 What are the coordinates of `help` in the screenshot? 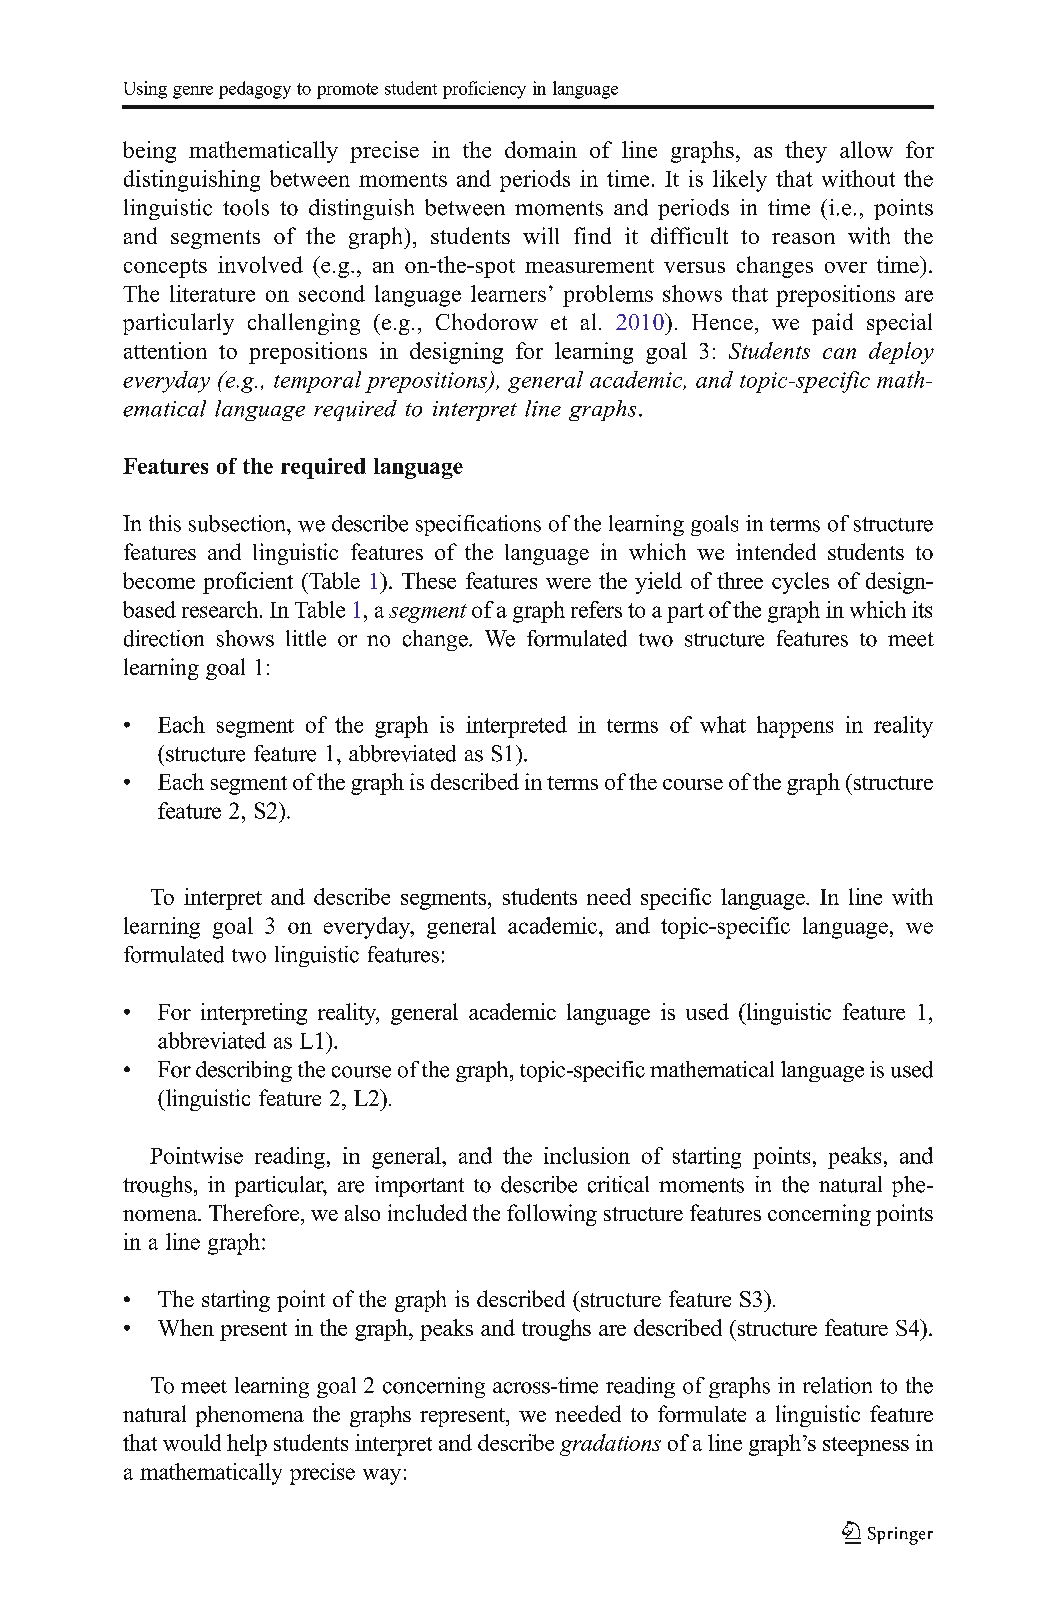 It's located at (247, 1445).
